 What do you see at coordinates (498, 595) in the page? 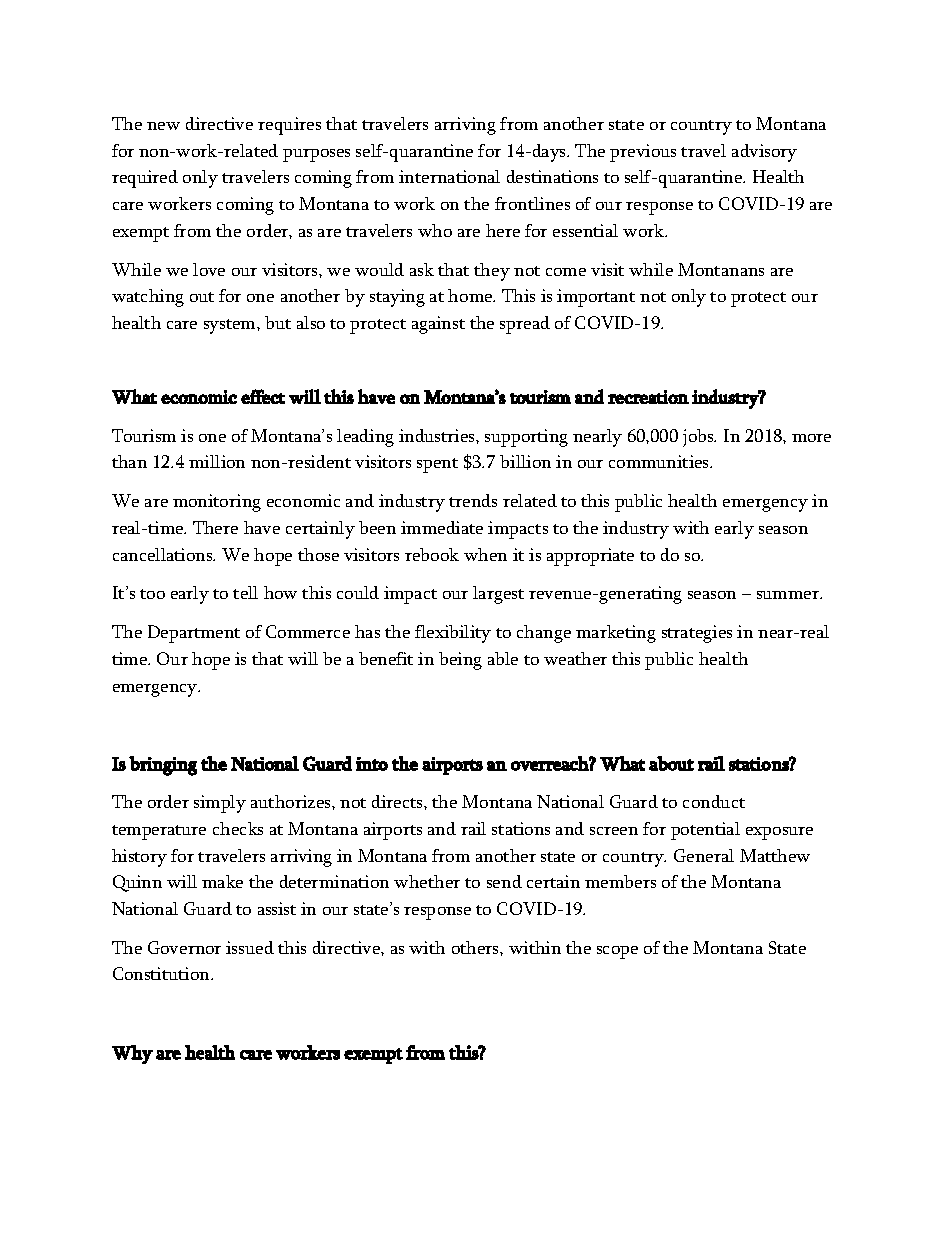
I see `largest` at bounding box center [498, 595].
